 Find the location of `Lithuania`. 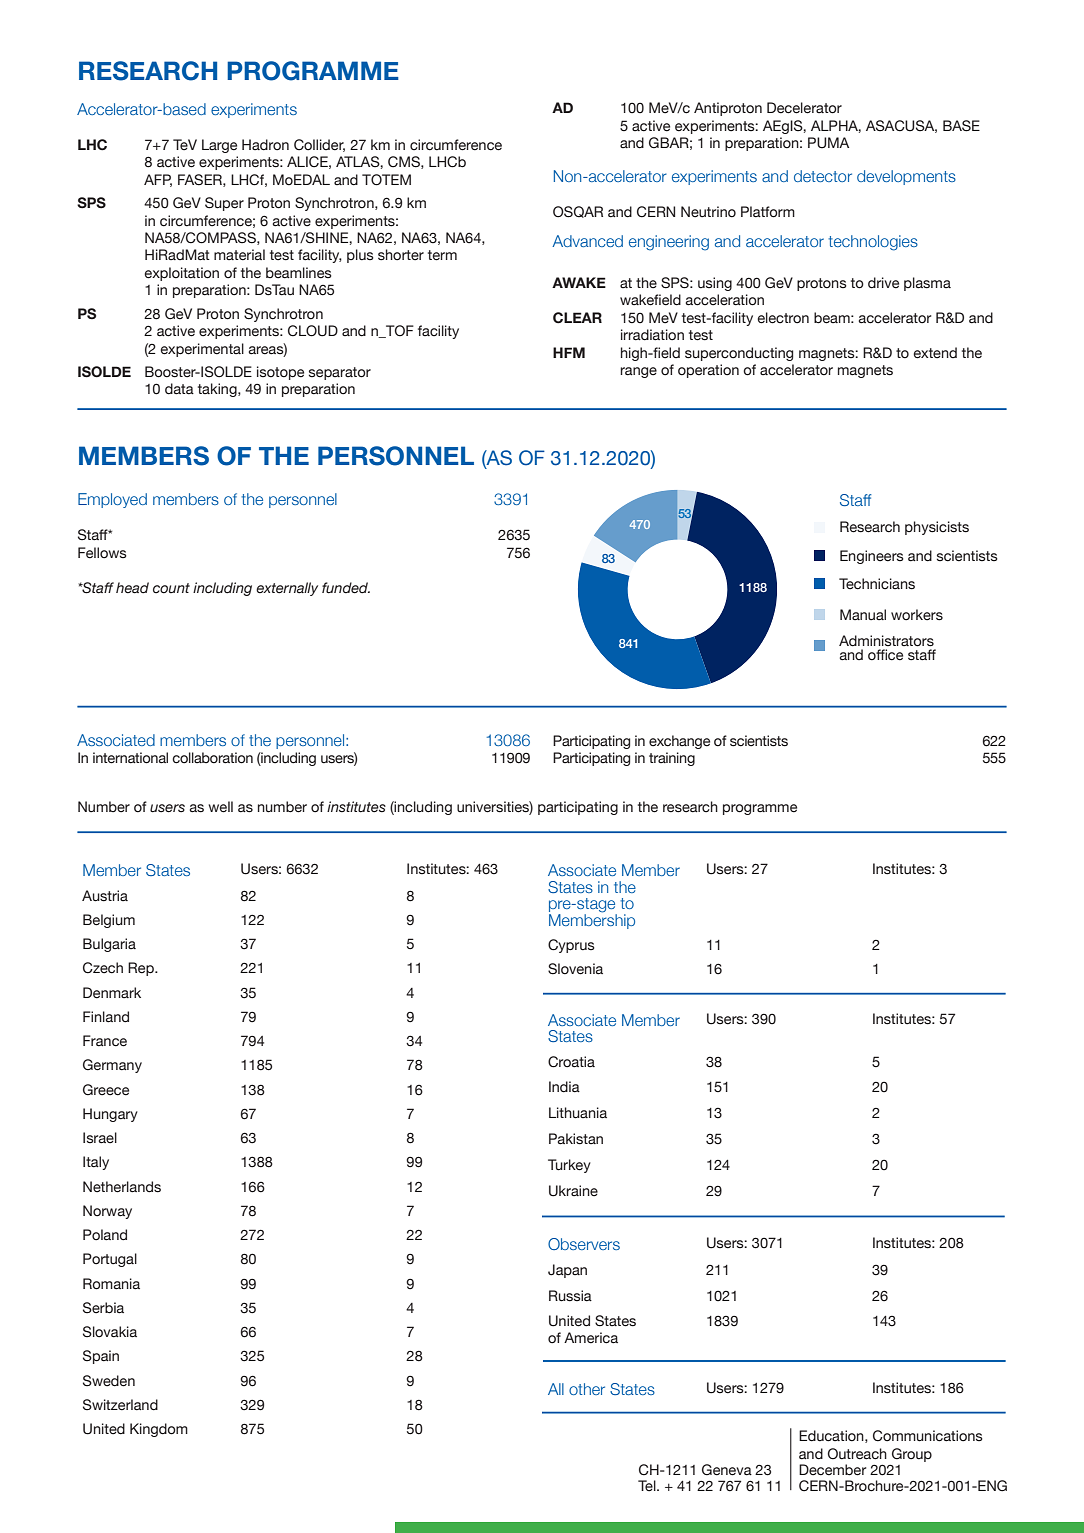

Lithuania is located at coordinates (578, 1113).
